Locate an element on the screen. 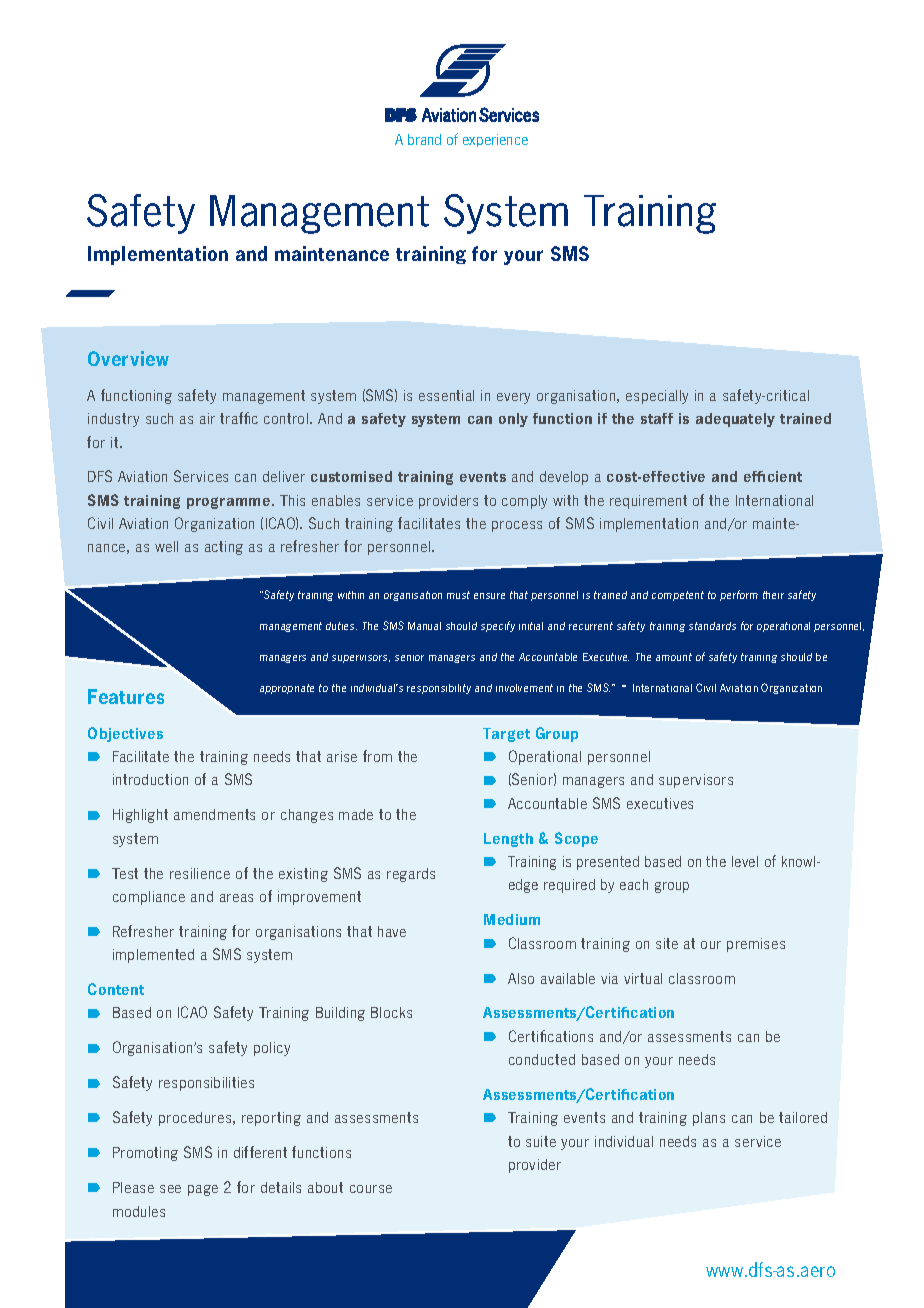 The width and height of the screenshot is (924, 1308). experience is located at coordinates (495, 140).
